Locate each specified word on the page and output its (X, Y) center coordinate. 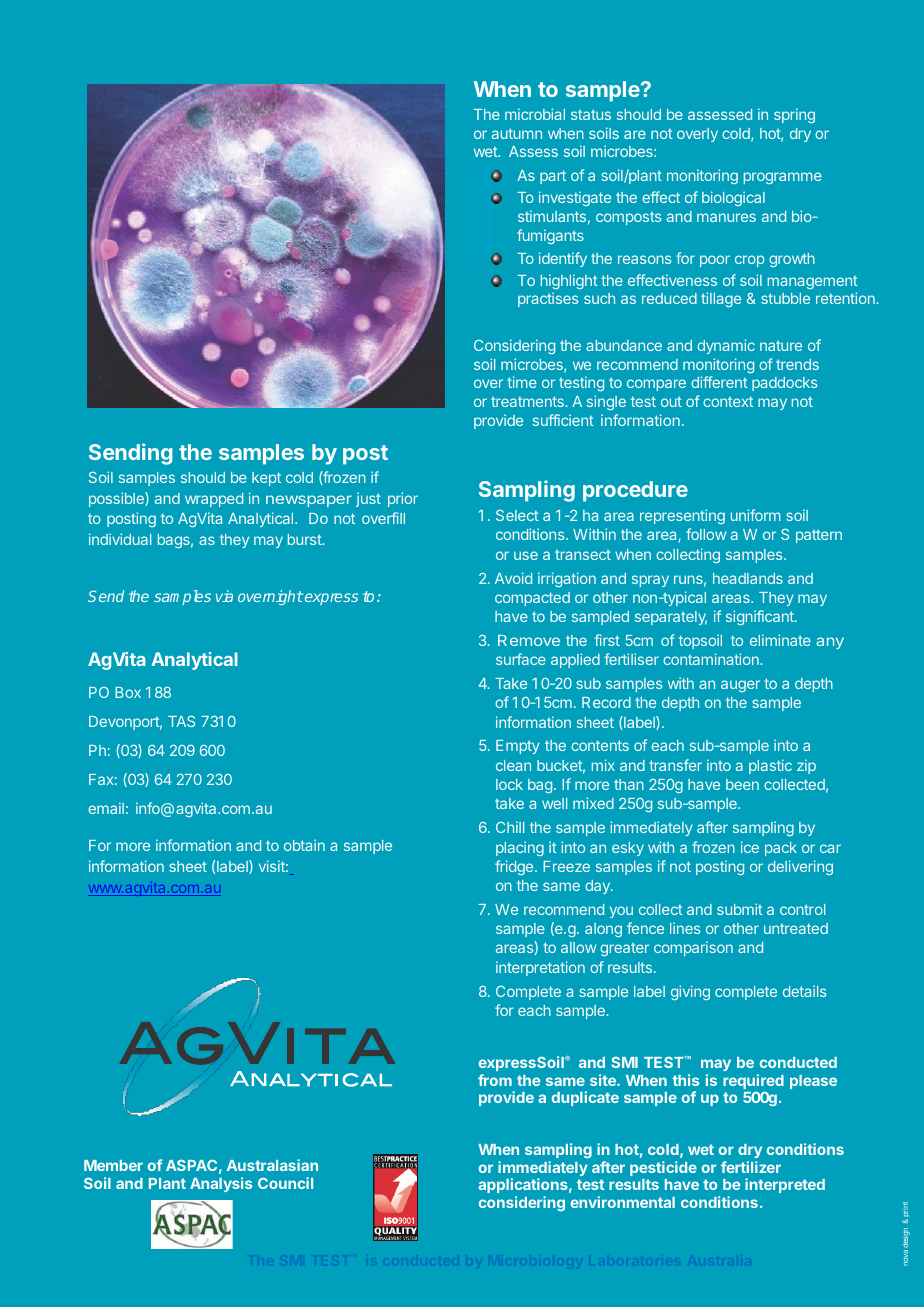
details (804, 991)
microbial (535, 114)
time (522, 382)
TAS (181, 721)
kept (266, 479)
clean (513, 765)
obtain (304, 845)
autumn (517, 133)
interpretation (540, 968)
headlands (748, 578)
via (224, 596)
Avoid (513, 578)
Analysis (221, 1184)
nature (781, 346)
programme (783, 178)
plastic (770, 766)
